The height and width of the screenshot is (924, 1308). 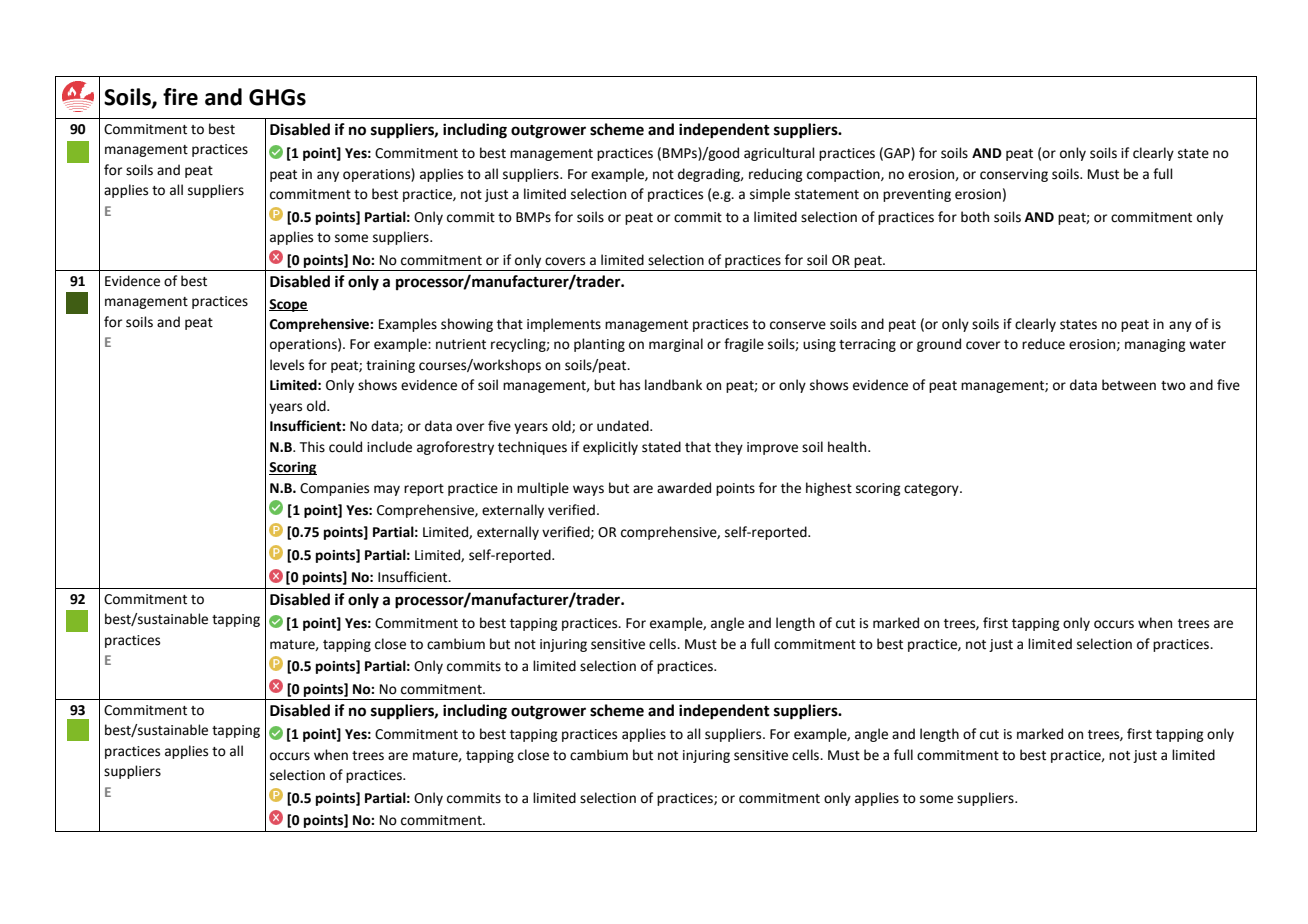 What do you see at coordinates (288, 305) in the screenshot?
I see `Scope` at bounding box center [288, 305].
